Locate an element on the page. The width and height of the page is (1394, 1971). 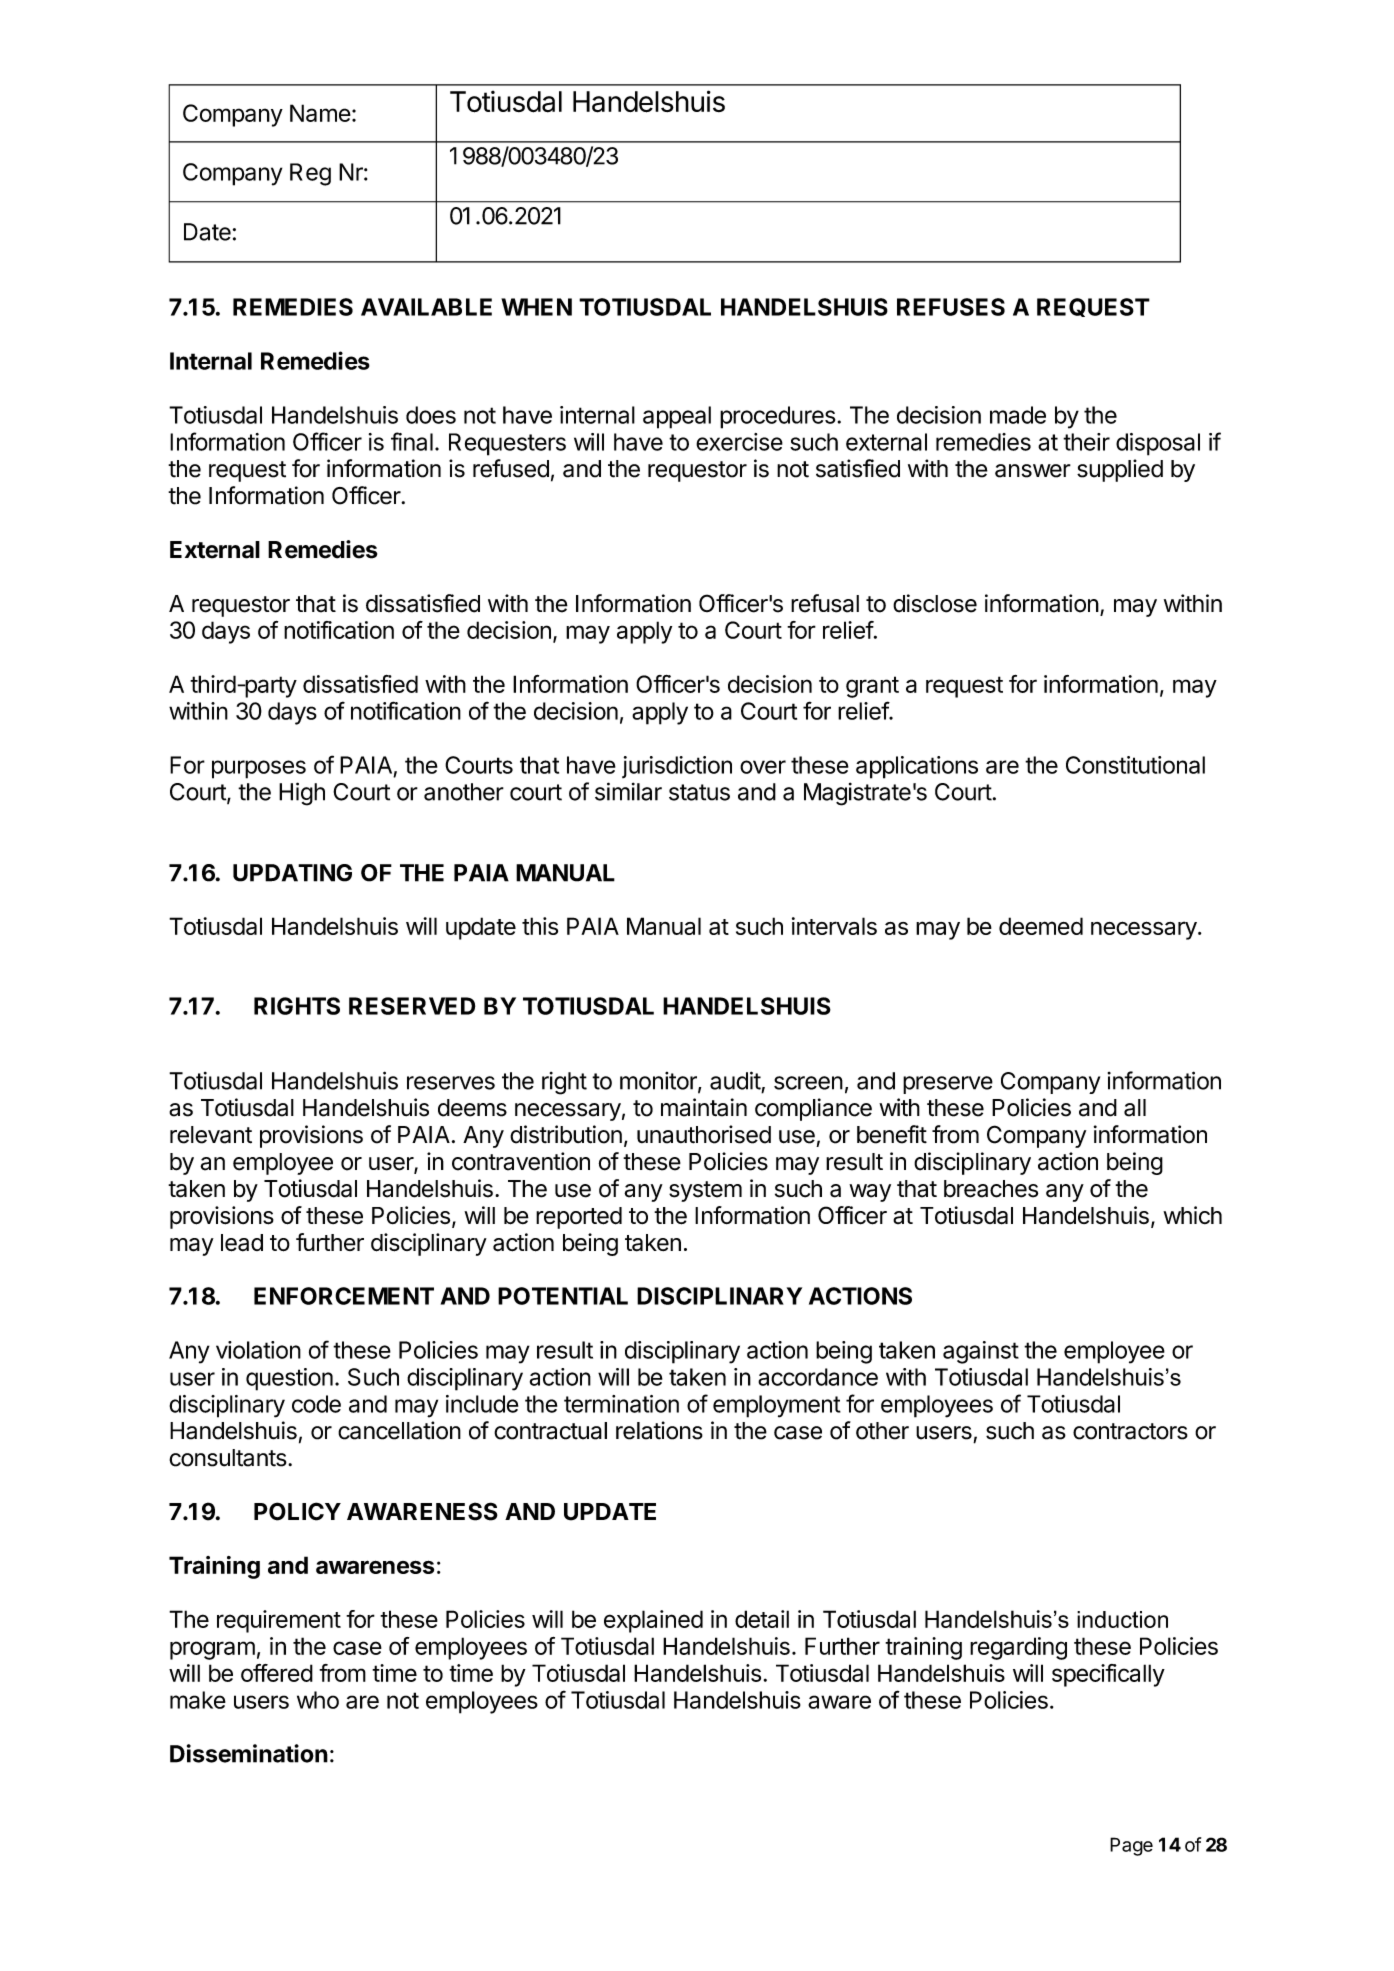
REFUSES is located at coordinates (951, 307).
